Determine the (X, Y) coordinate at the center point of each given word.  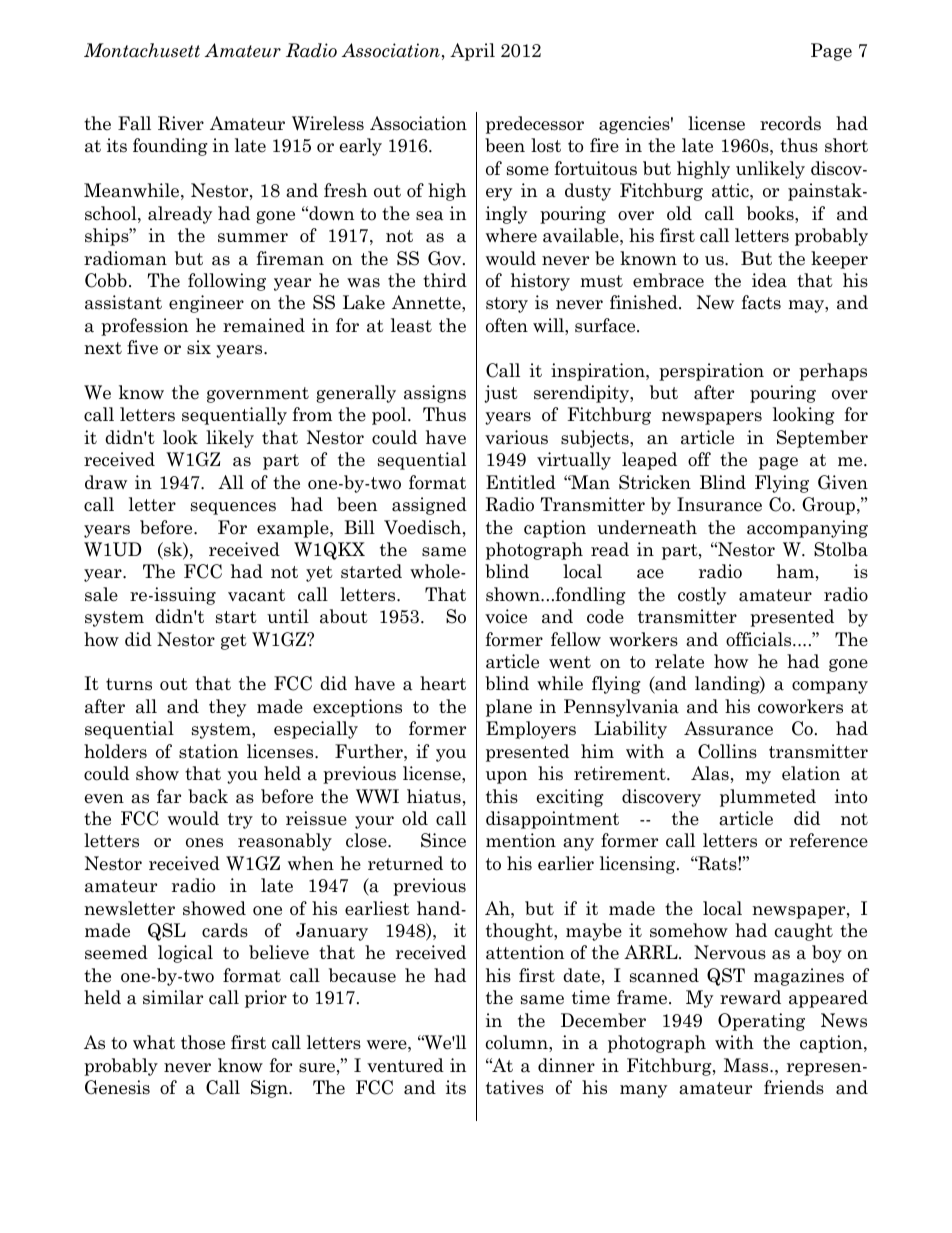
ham (795, 571)
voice (506, 616)
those (203, 1042)
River (181, 123)
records (790, 123)
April (472, 52)
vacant (256, 595)
